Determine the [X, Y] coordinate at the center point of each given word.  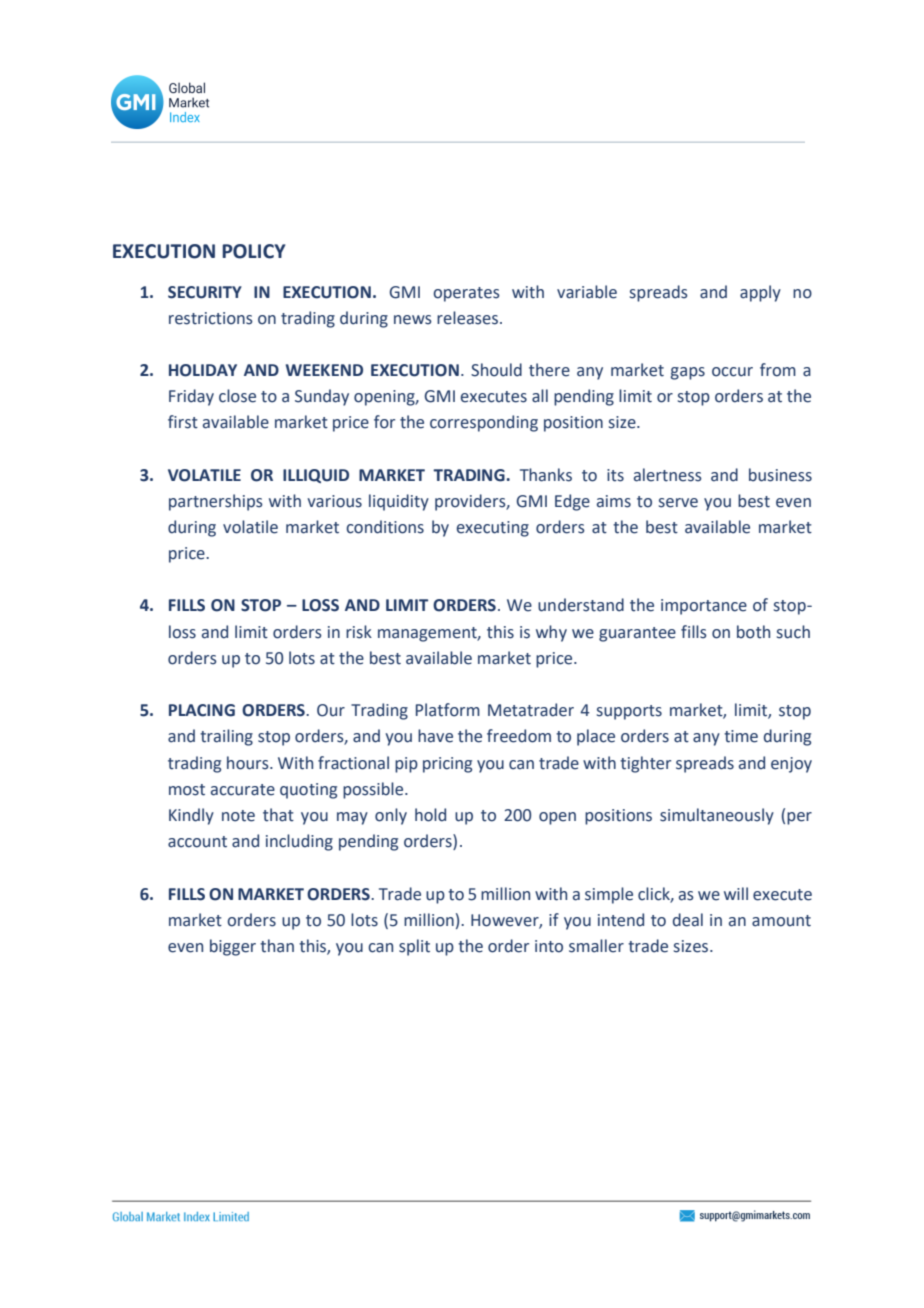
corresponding [484, 423]
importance [704, 607]
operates [466, 294]
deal [688, 920]
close [237, 396]
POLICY [253, 251]
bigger [233, 947]
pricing [447, 765]
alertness [668, 475]
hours [249, 763]
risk [359, 632]
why [551, 633]
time [741, 736]
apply [760, 293]
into [549, 946]
